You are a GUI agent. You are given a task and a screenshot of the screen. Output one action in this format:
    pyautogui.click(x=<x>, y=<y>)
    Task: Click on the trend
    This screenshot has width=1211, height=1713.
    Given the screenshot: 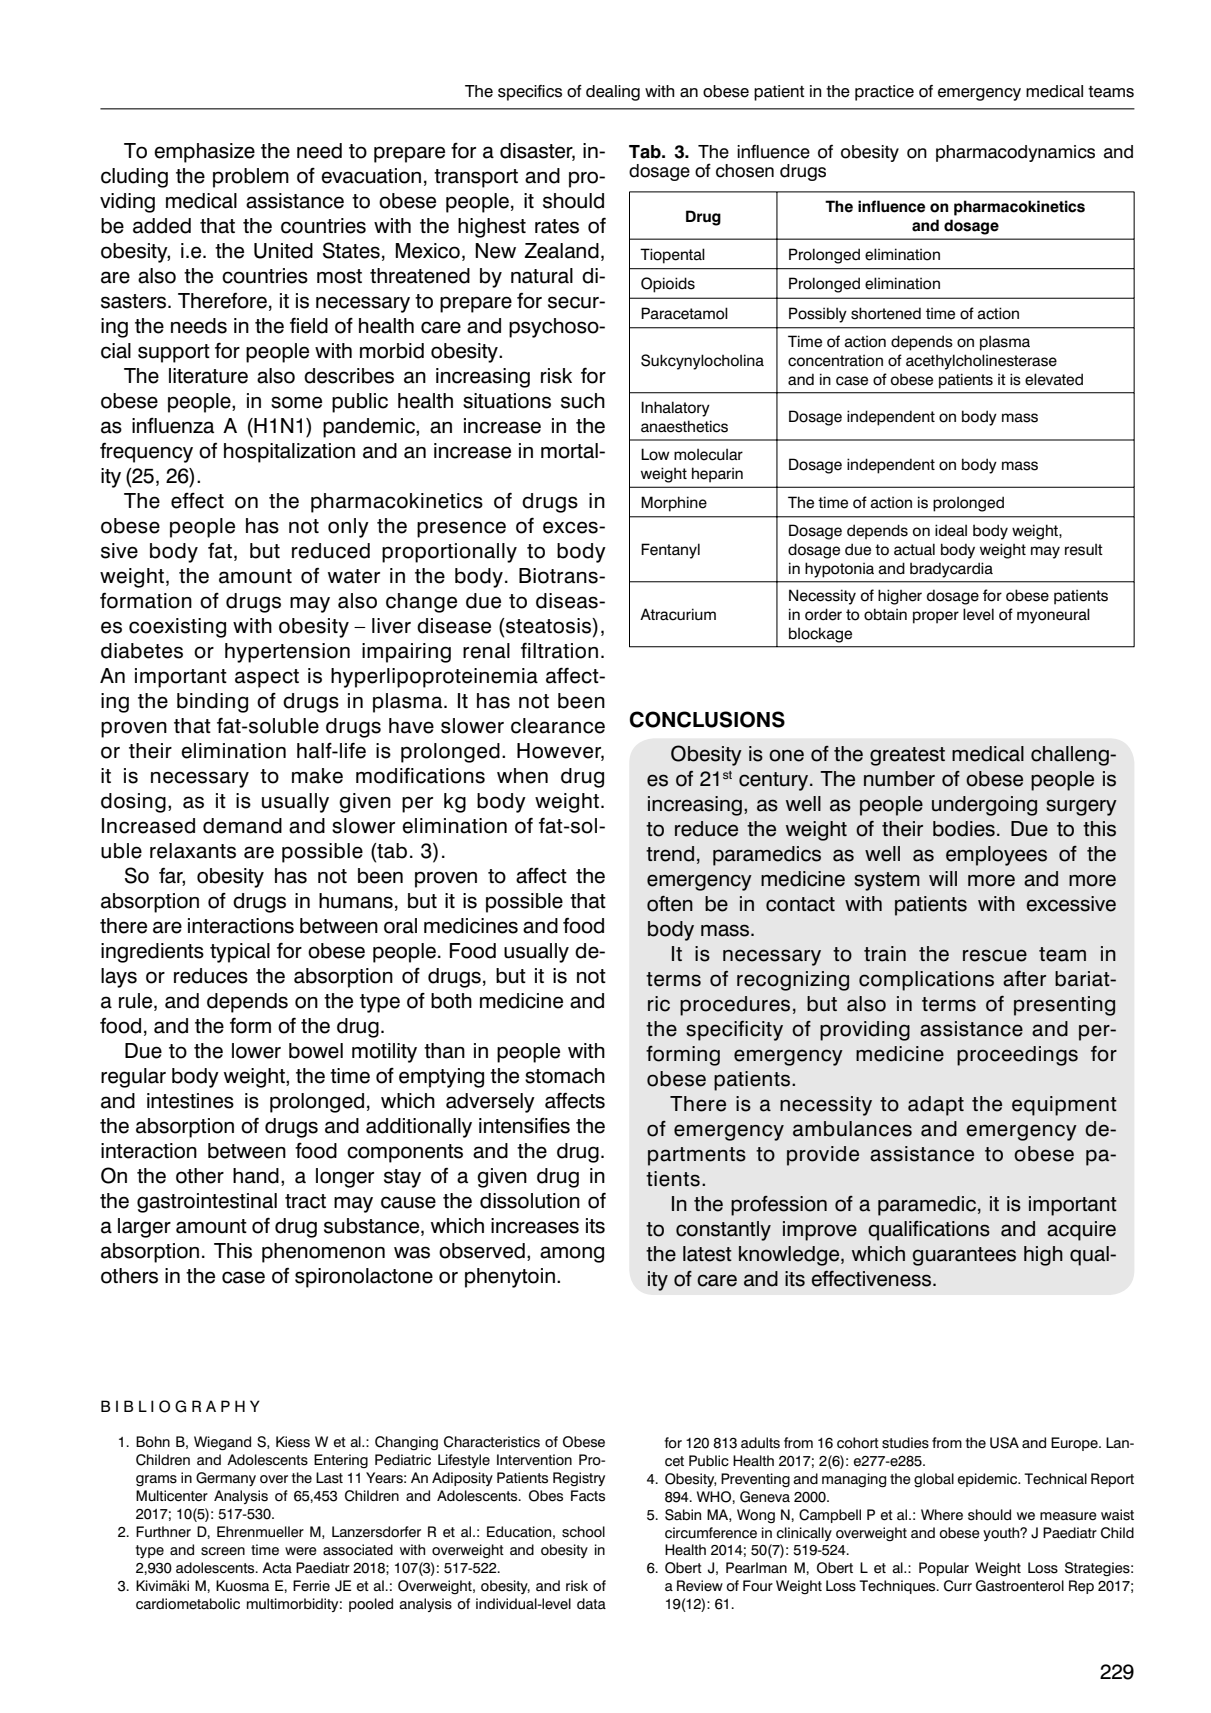 What is the action you would take?
    pyautogui.click(x=670, y=854)
